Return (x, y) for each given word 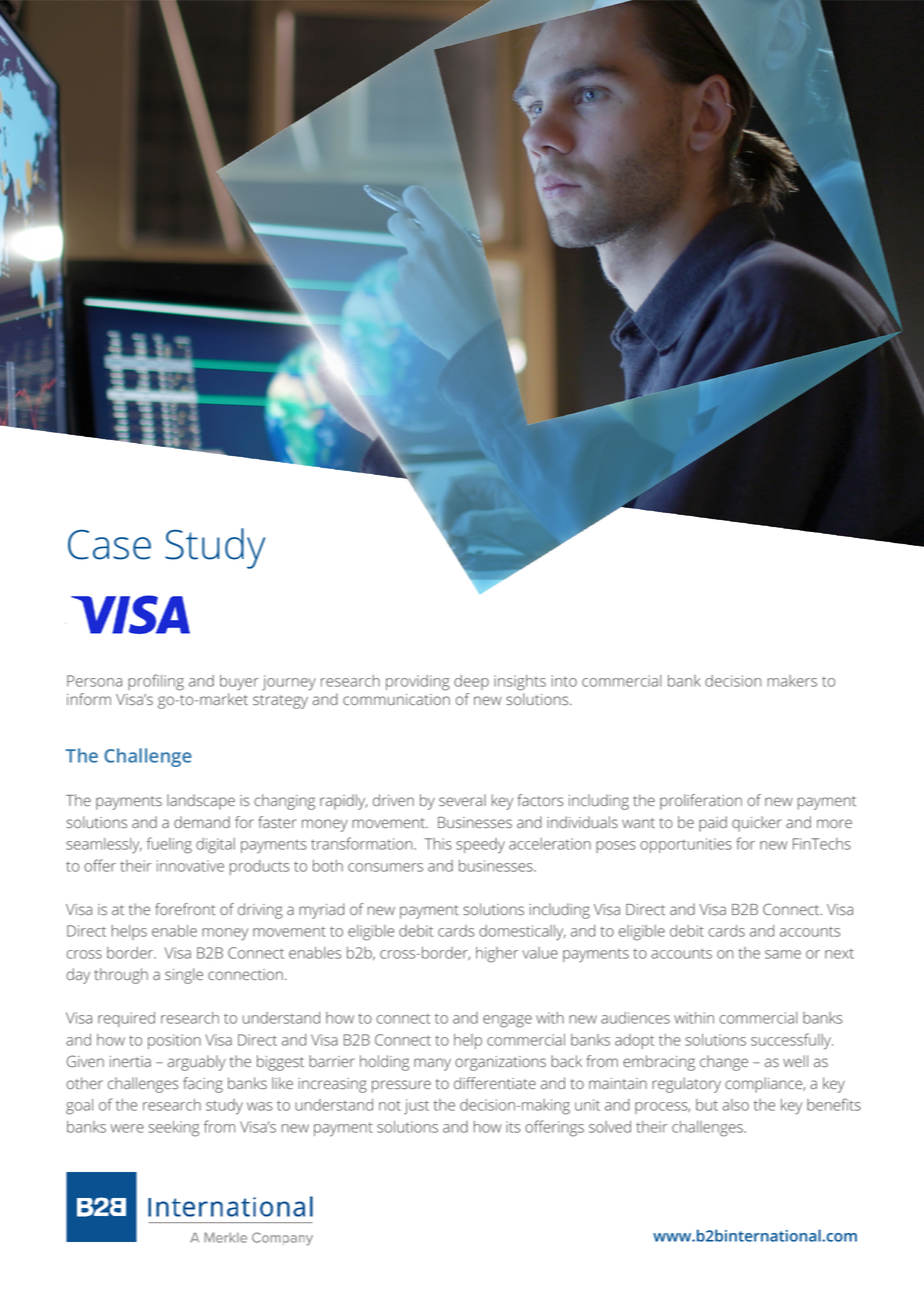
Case (109, 545)
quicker (757, 824)
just (416, 1107)
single (184, 976)
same (783, 954)
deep (471, 682)
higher (497, 955)
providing (418, 683)
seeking (174, 1129)
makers (792, 681)
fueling (169, 845)
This (438, 844)
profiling (156, 682)
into (564, 681)
